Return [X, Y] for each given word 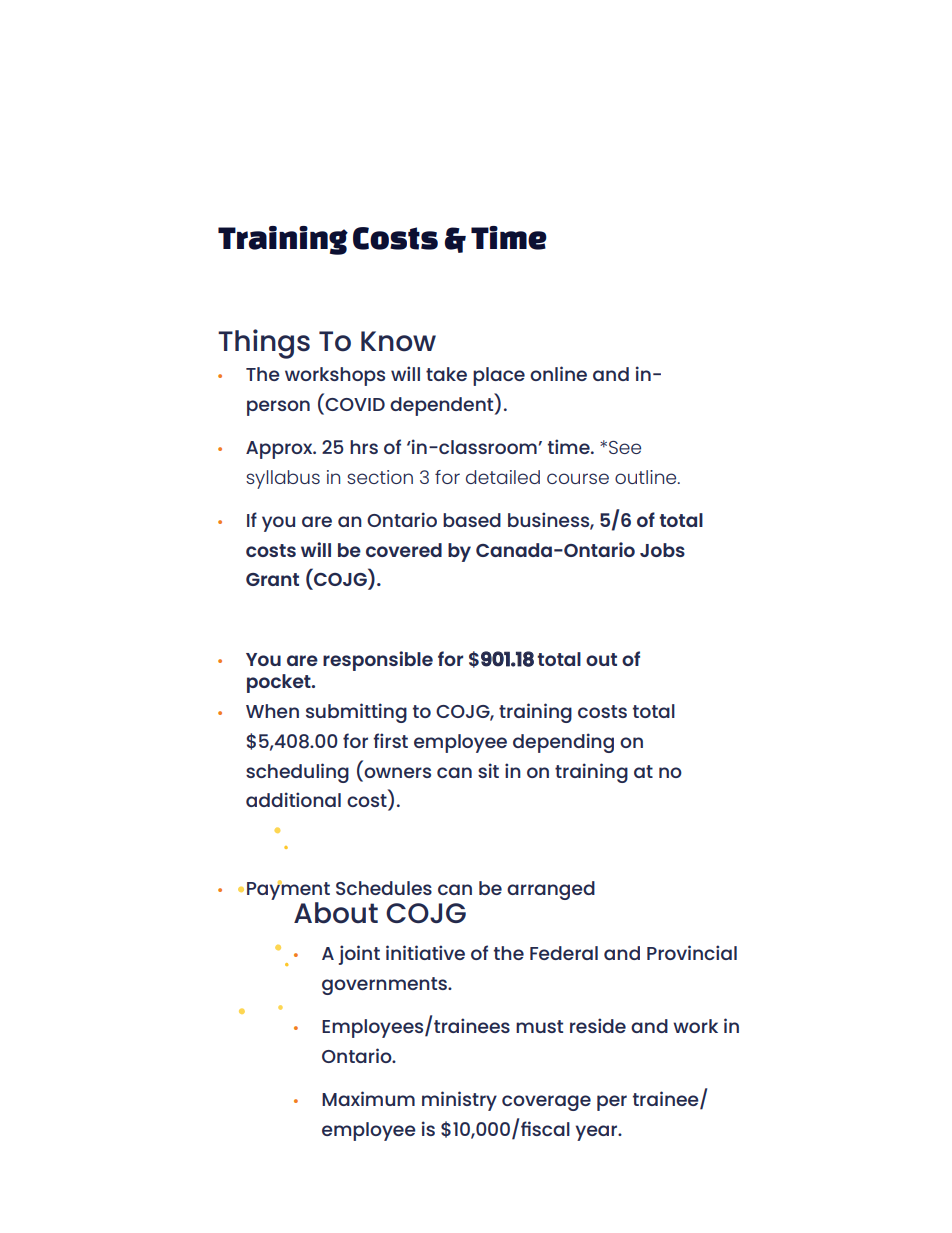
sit [488, 770]
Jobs [662, 550]
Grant [272, 579]
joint [359, 955]
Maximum [368, 1098]
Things [264, 344]
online [558, 373]
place [499, 376]
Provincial [692, 952]
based [472, 520]
